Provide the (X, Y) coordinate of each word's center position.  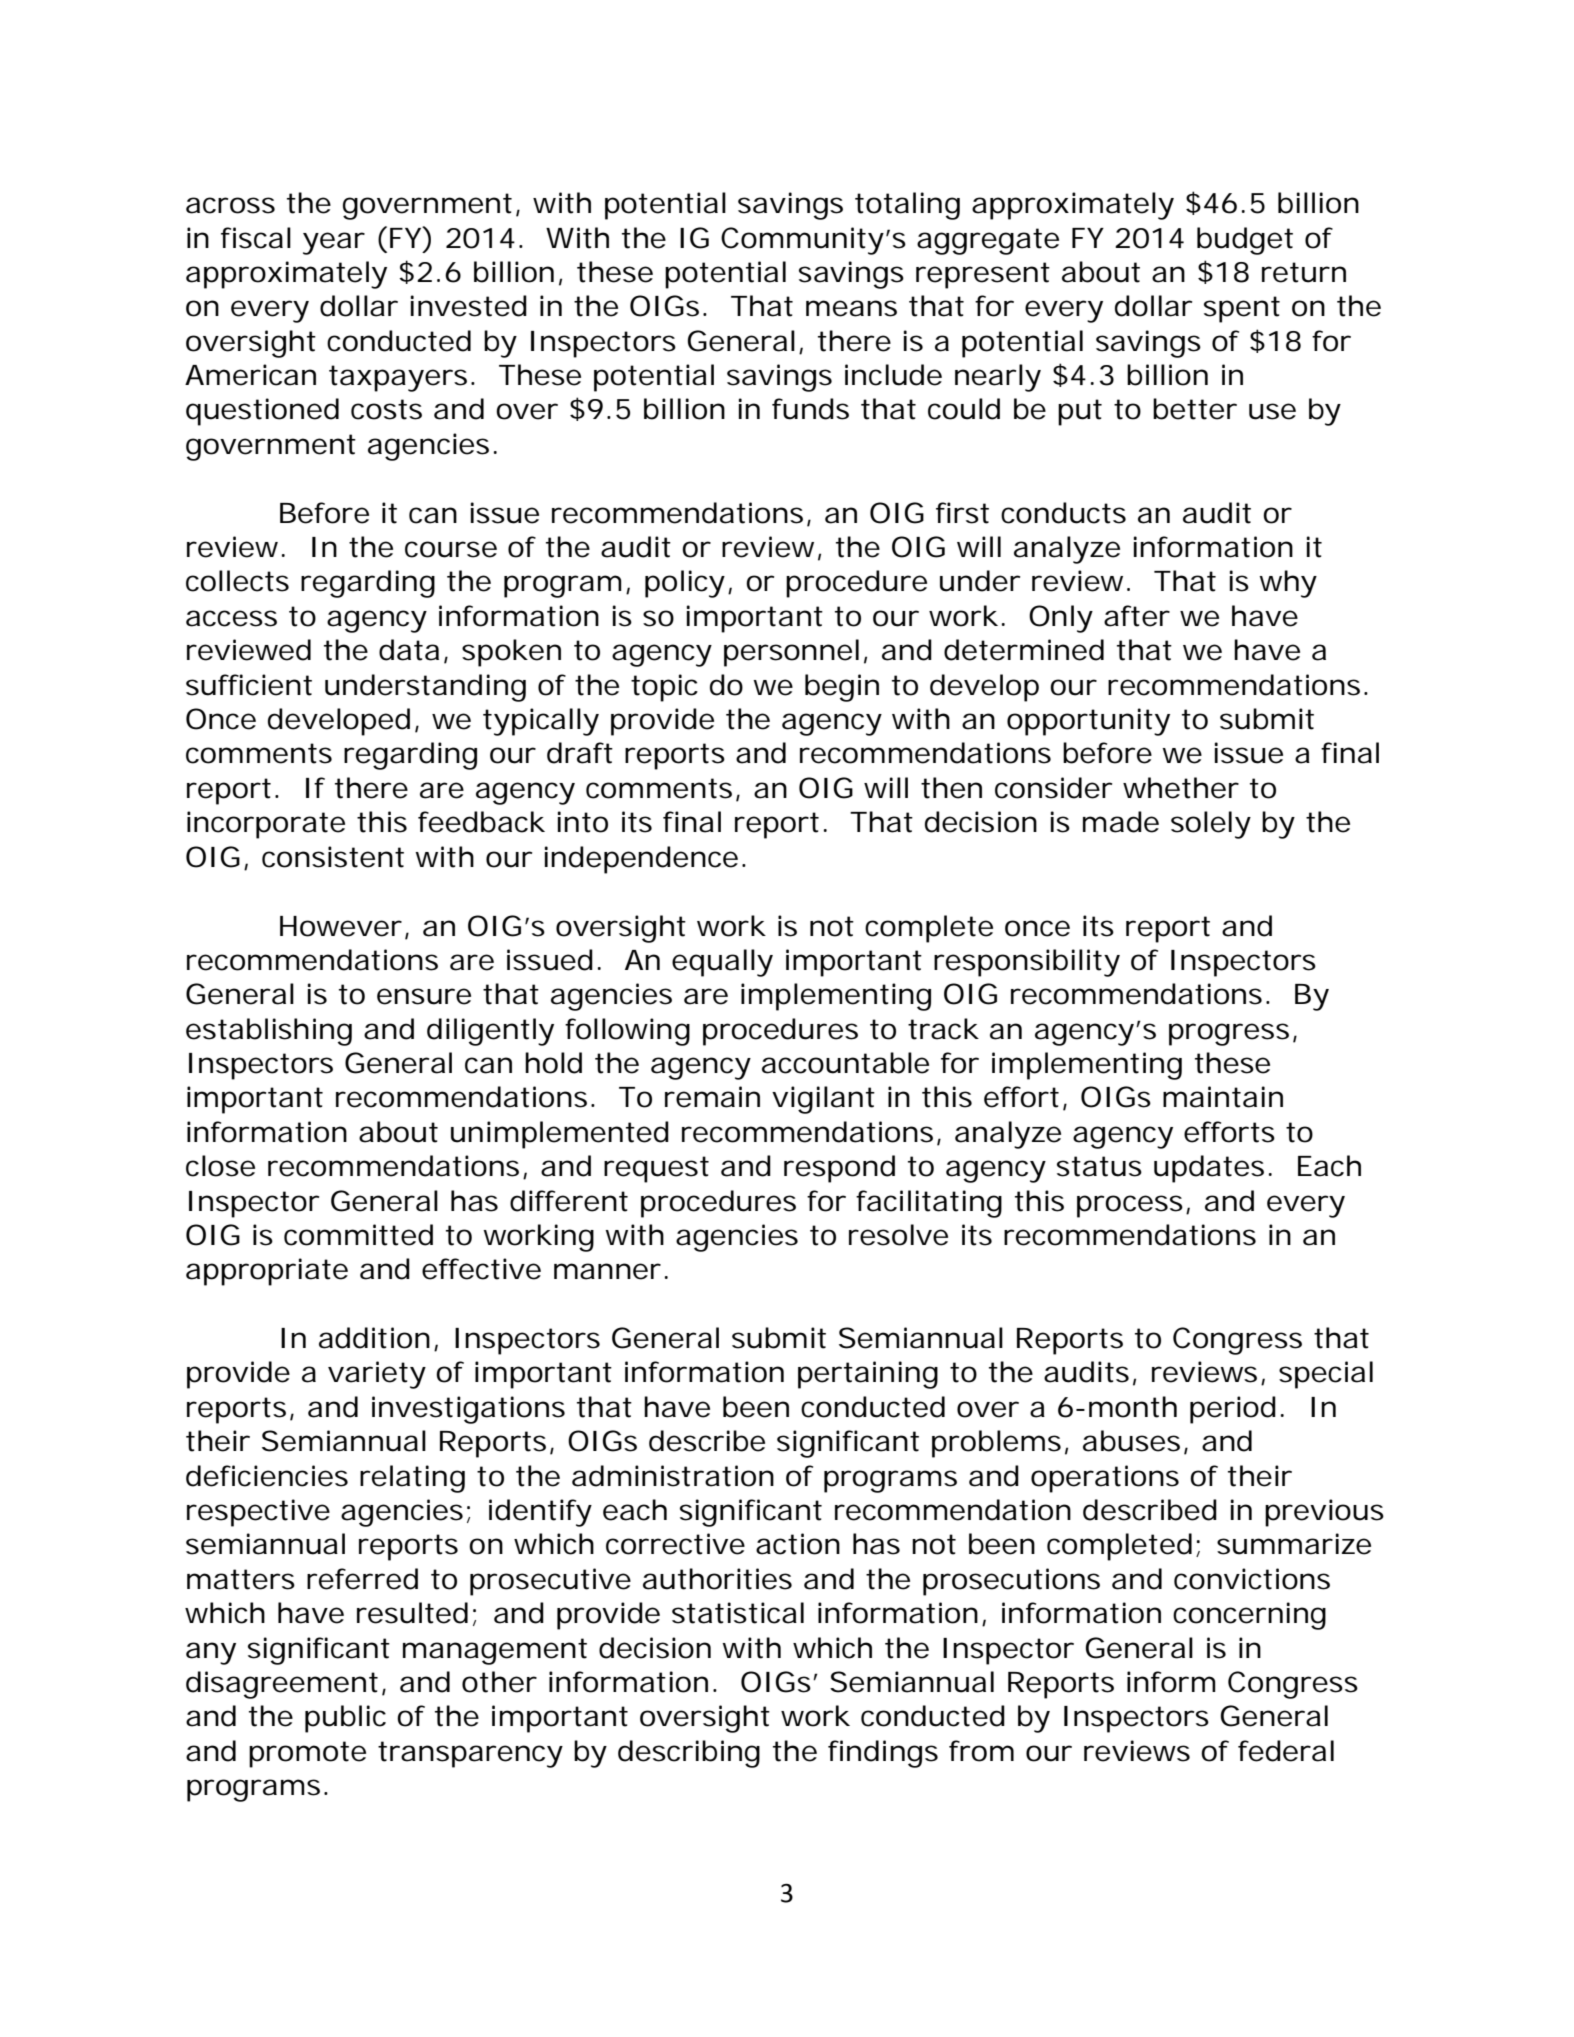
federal (1286, 1751)
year (334, 243)
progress (1229, 1034)
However (341, 926)
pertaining (868, 1375)
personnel (791, 653)
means (851, 308)
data (409, 650)
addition (374, 1338)
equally (722, 963)
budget (1245, 241)
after (1137, 616)
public (345, 1719)
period (1233, 1410)
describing (689, 1754)
